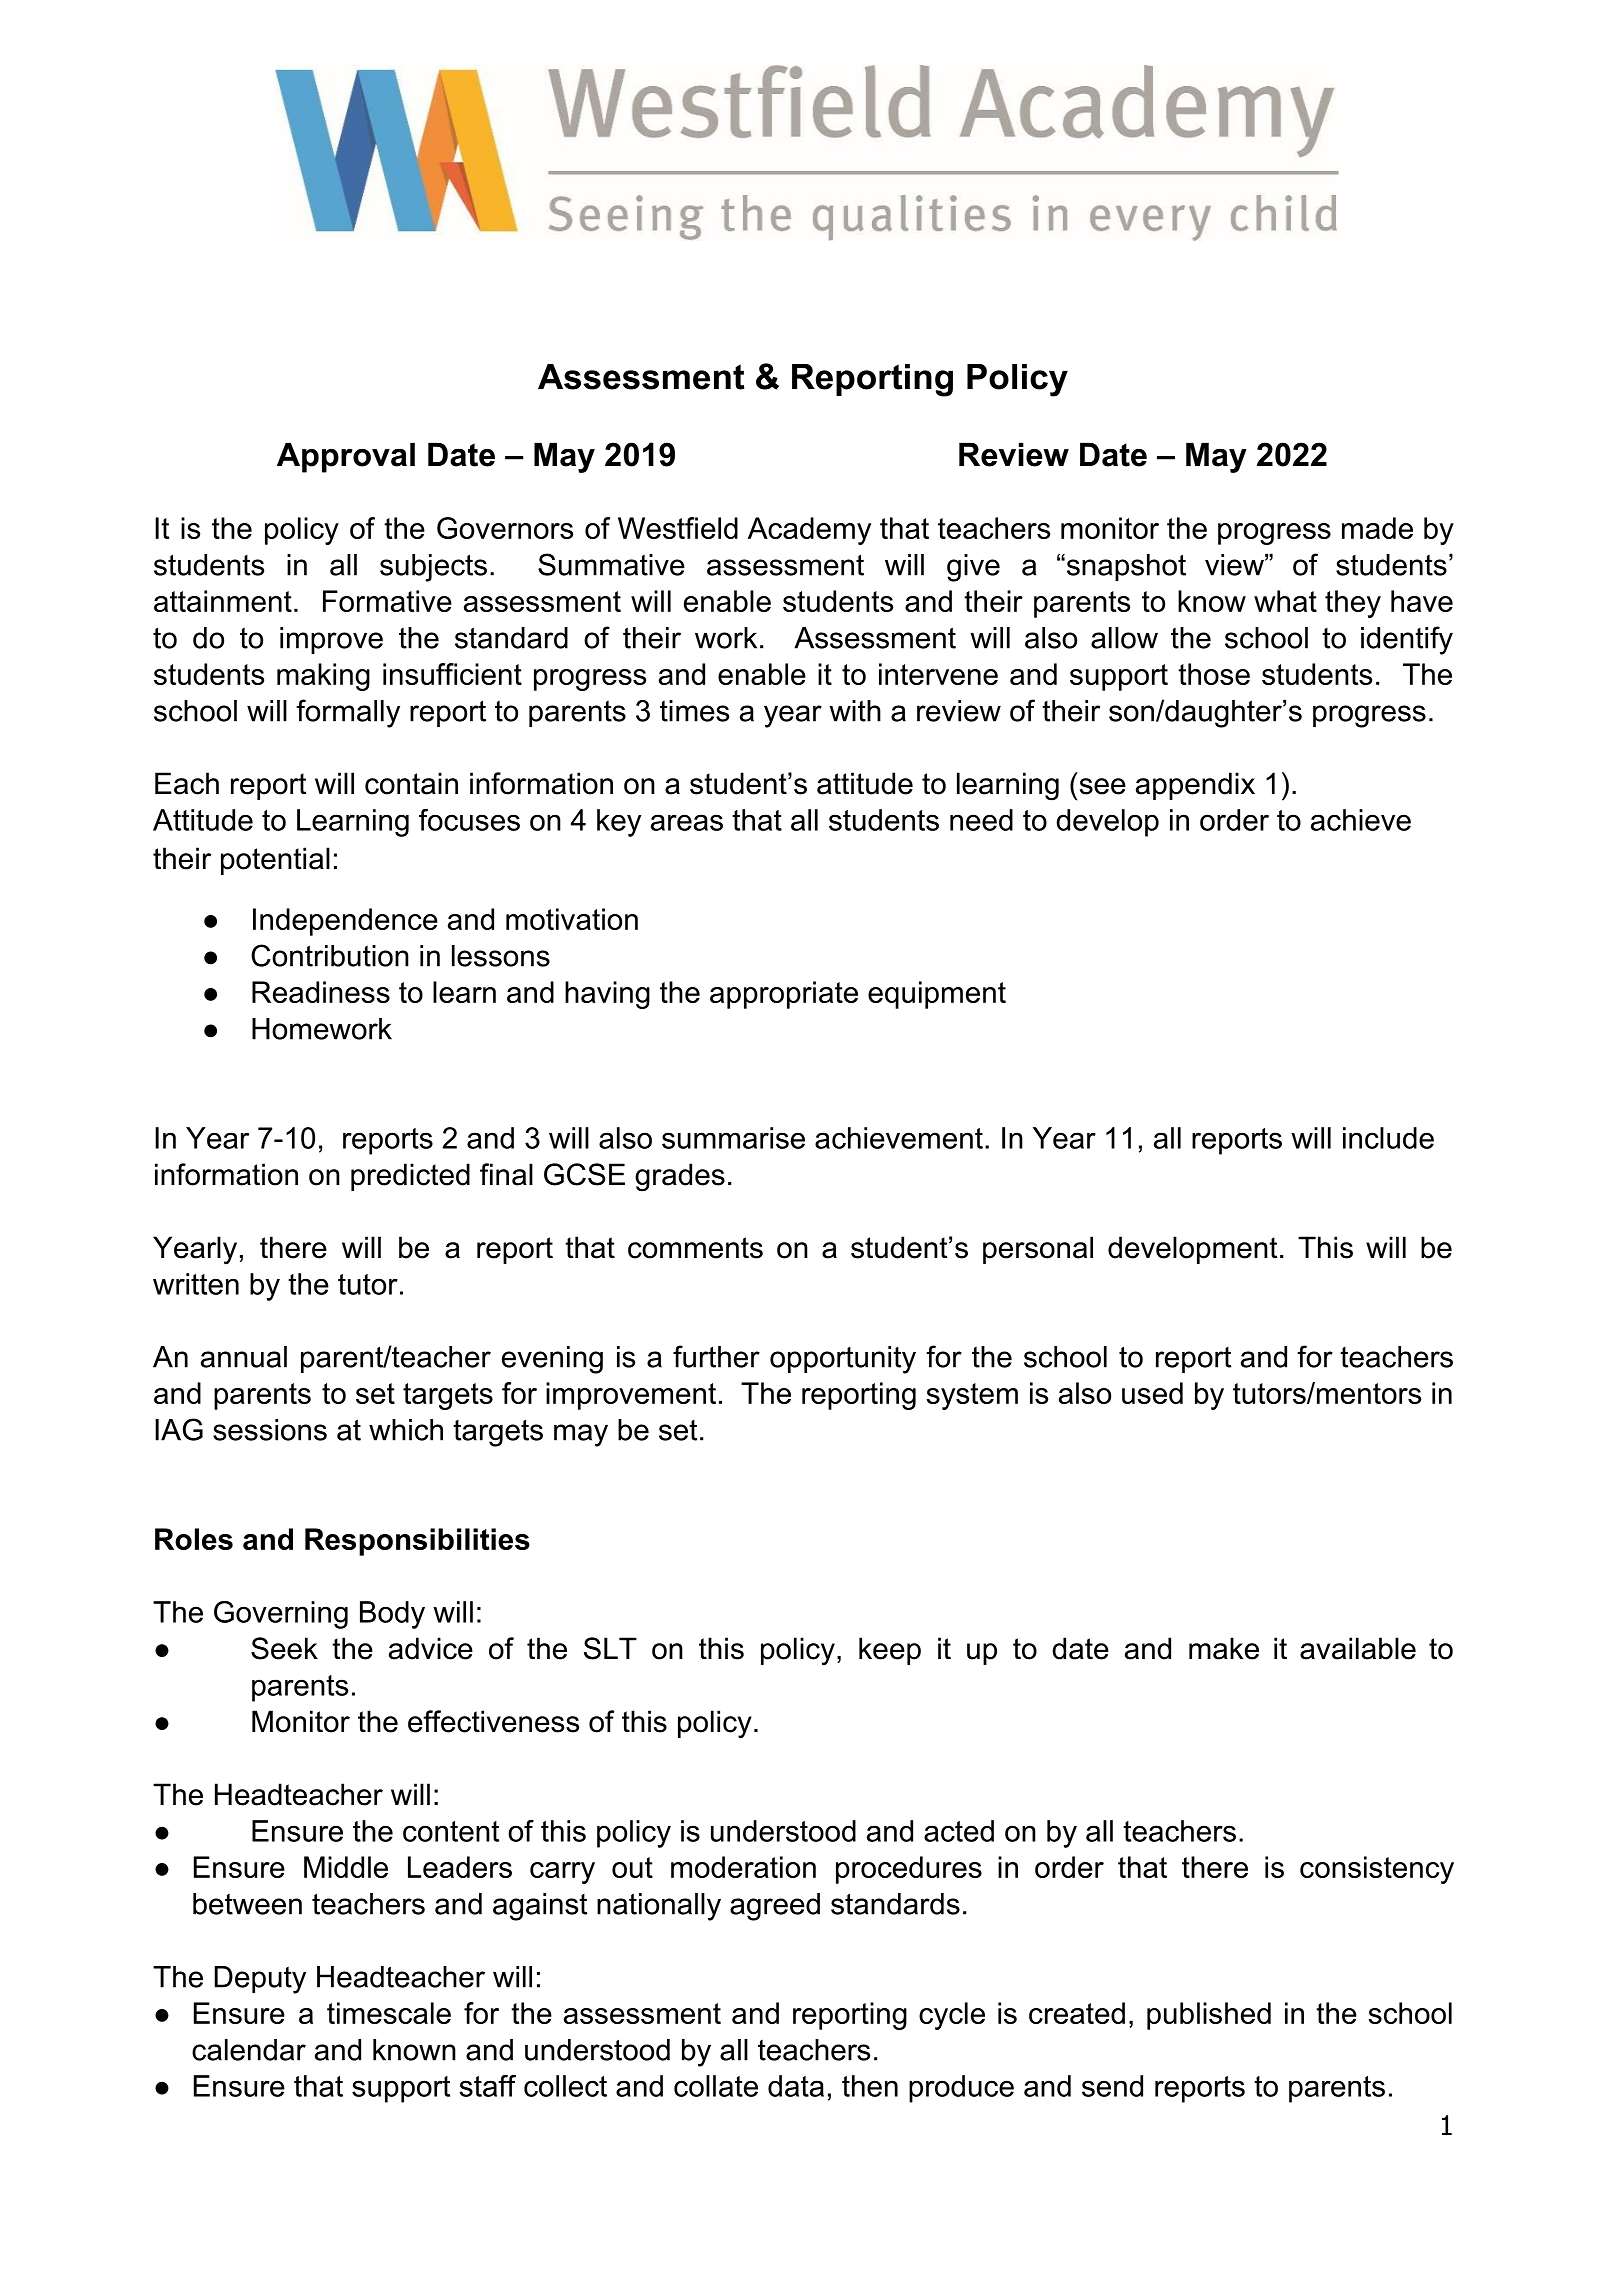 The height and width of the screenshot is (2275, 1608). Describe the element at coordinates (260, 1980) in the screenshot. I see `Deputy` at that location.
